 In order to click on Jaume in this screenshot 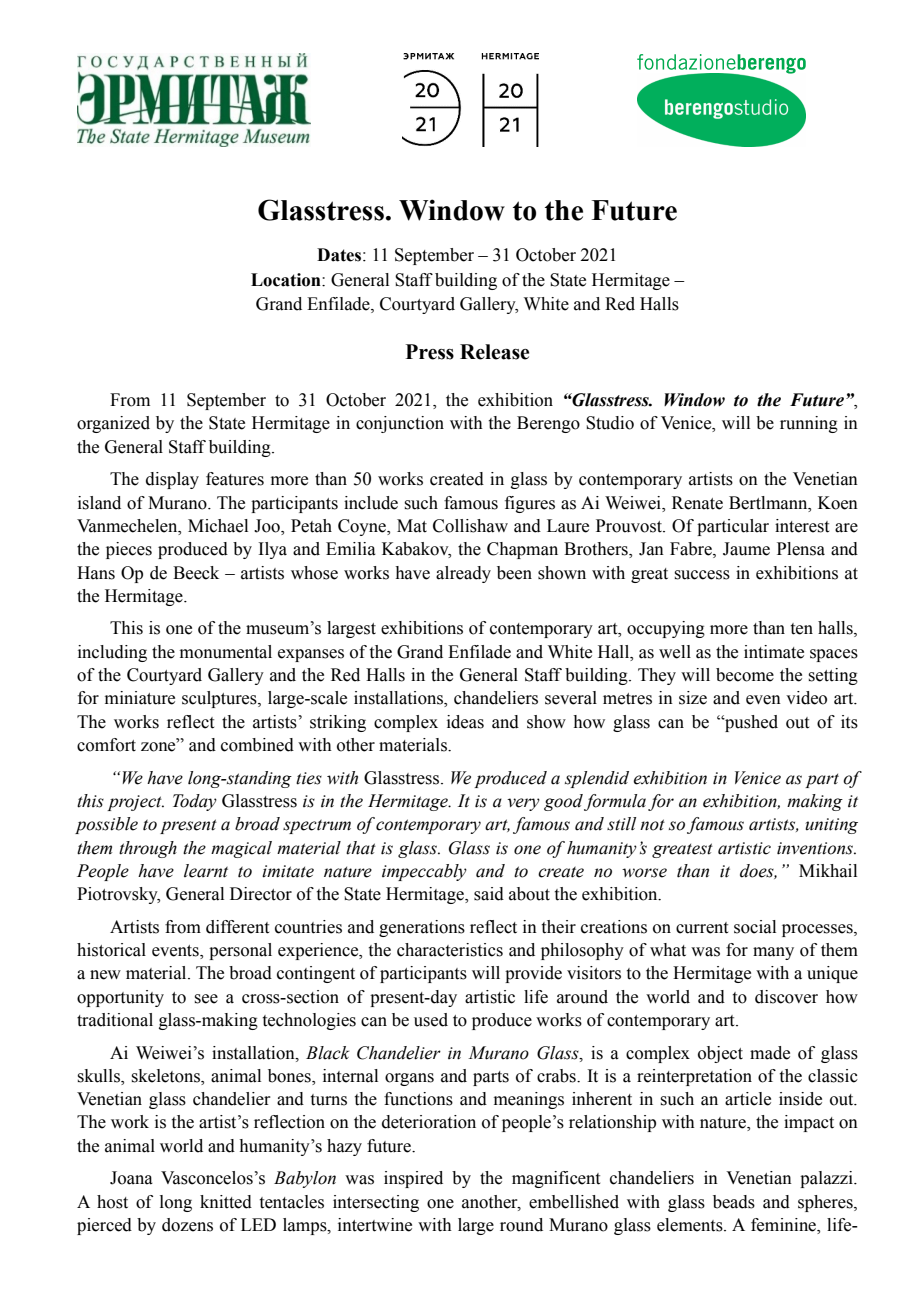, I will do `click(746, 549)`.
